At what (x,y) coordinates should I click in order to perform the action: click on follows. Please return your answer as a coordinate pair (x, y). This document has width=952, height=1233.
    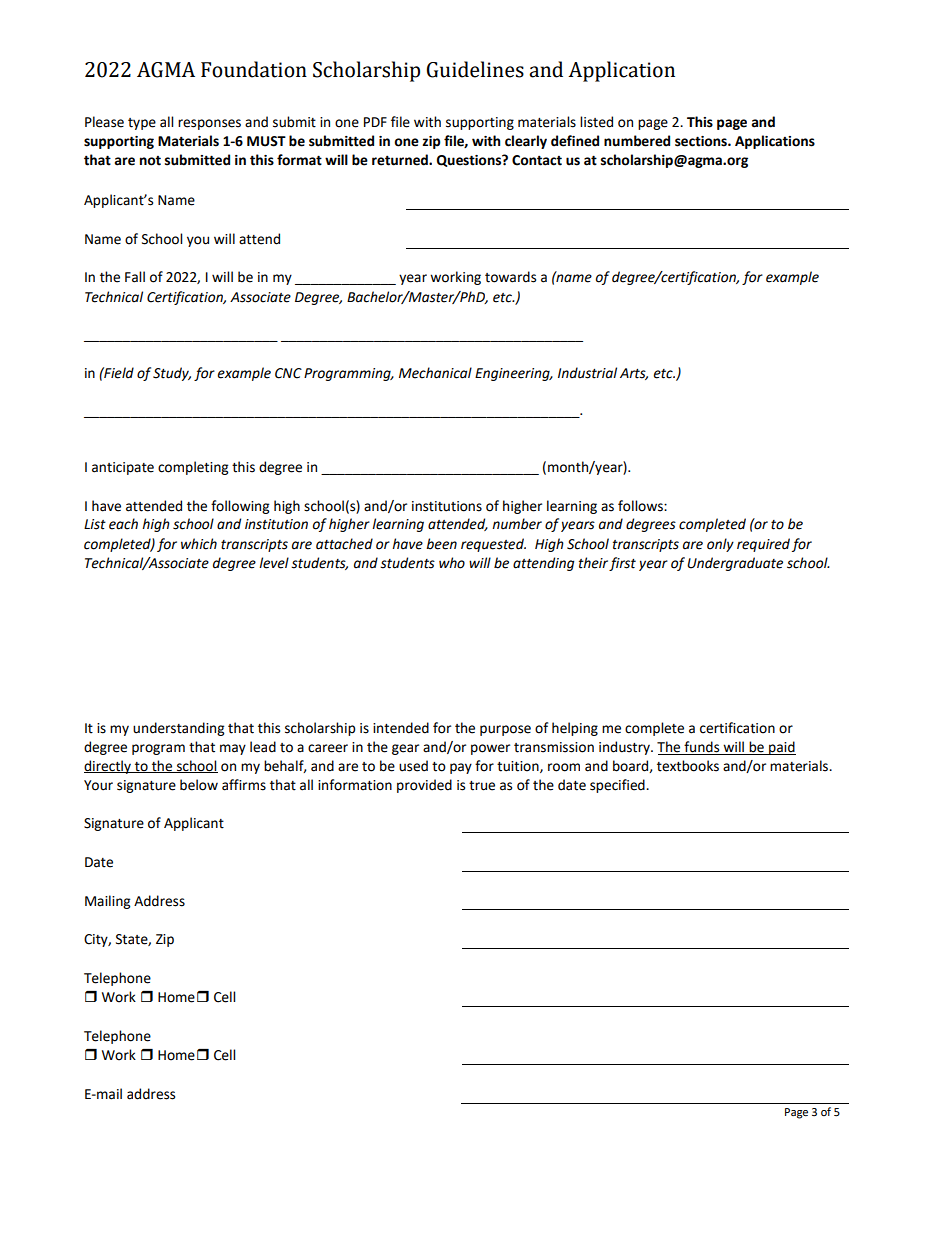
    Looking at the image, I should click on (641, 506).
